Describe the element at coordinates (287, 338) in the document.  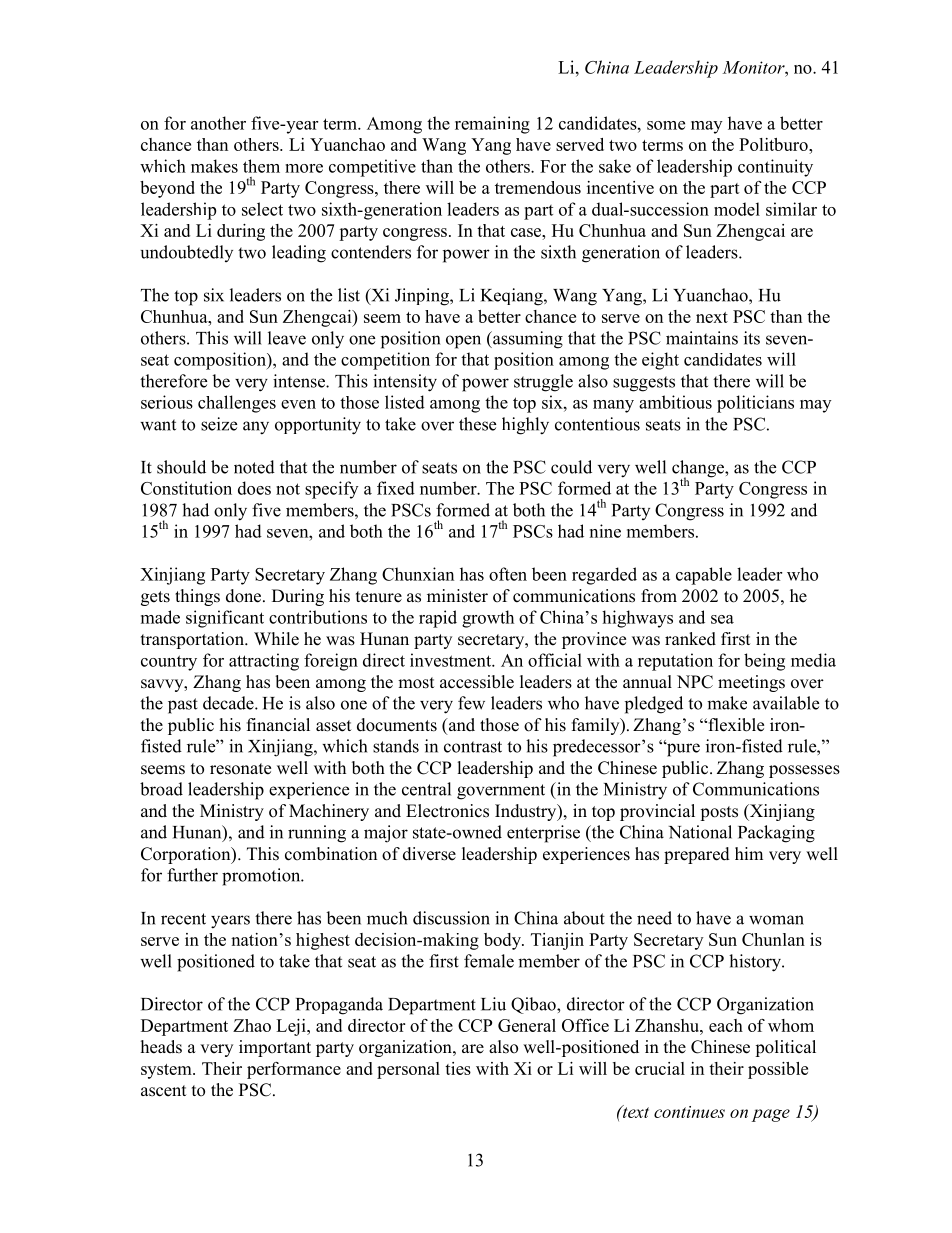
I see `leave` at that location.
